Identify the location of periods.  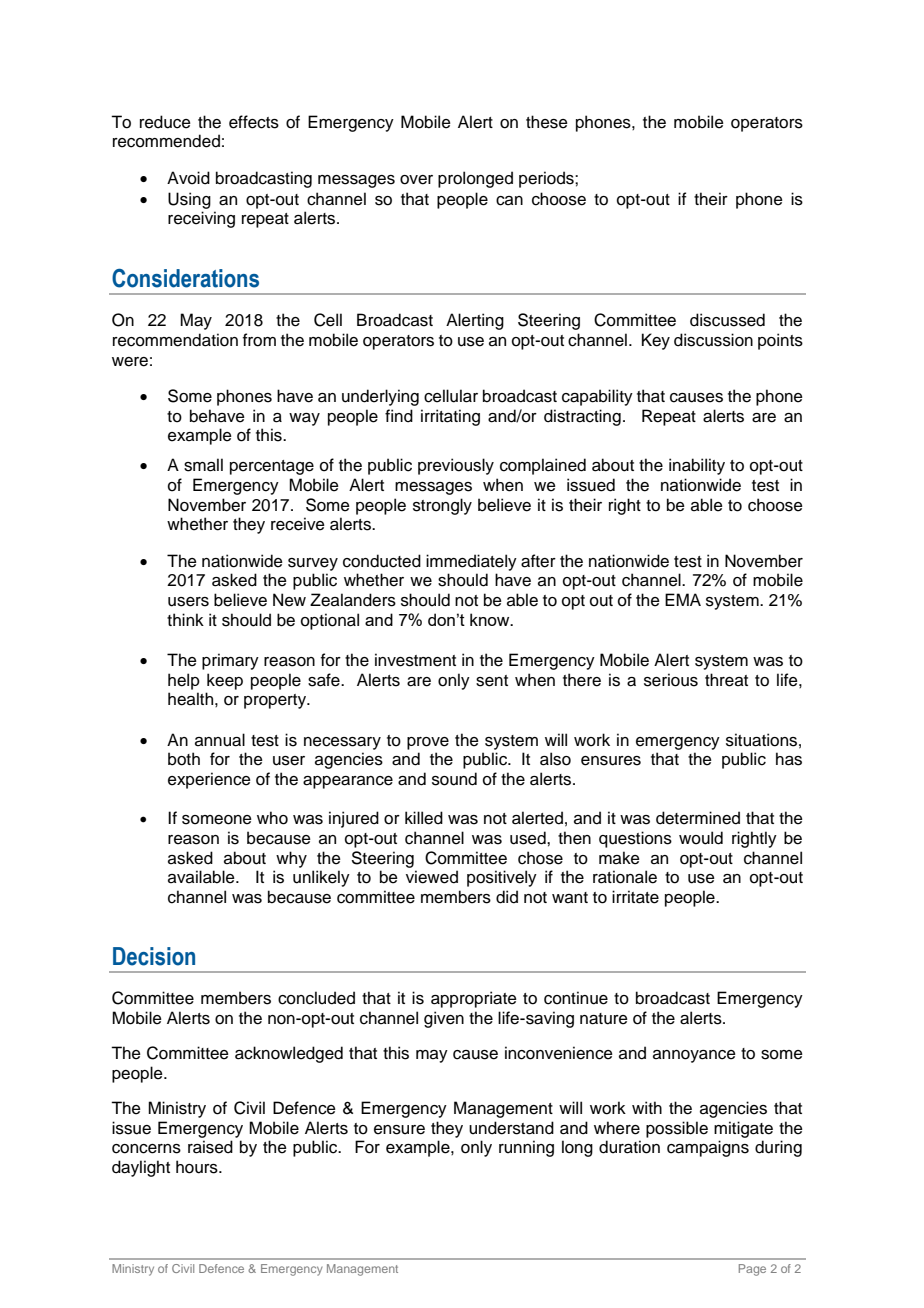
(547, 179).
